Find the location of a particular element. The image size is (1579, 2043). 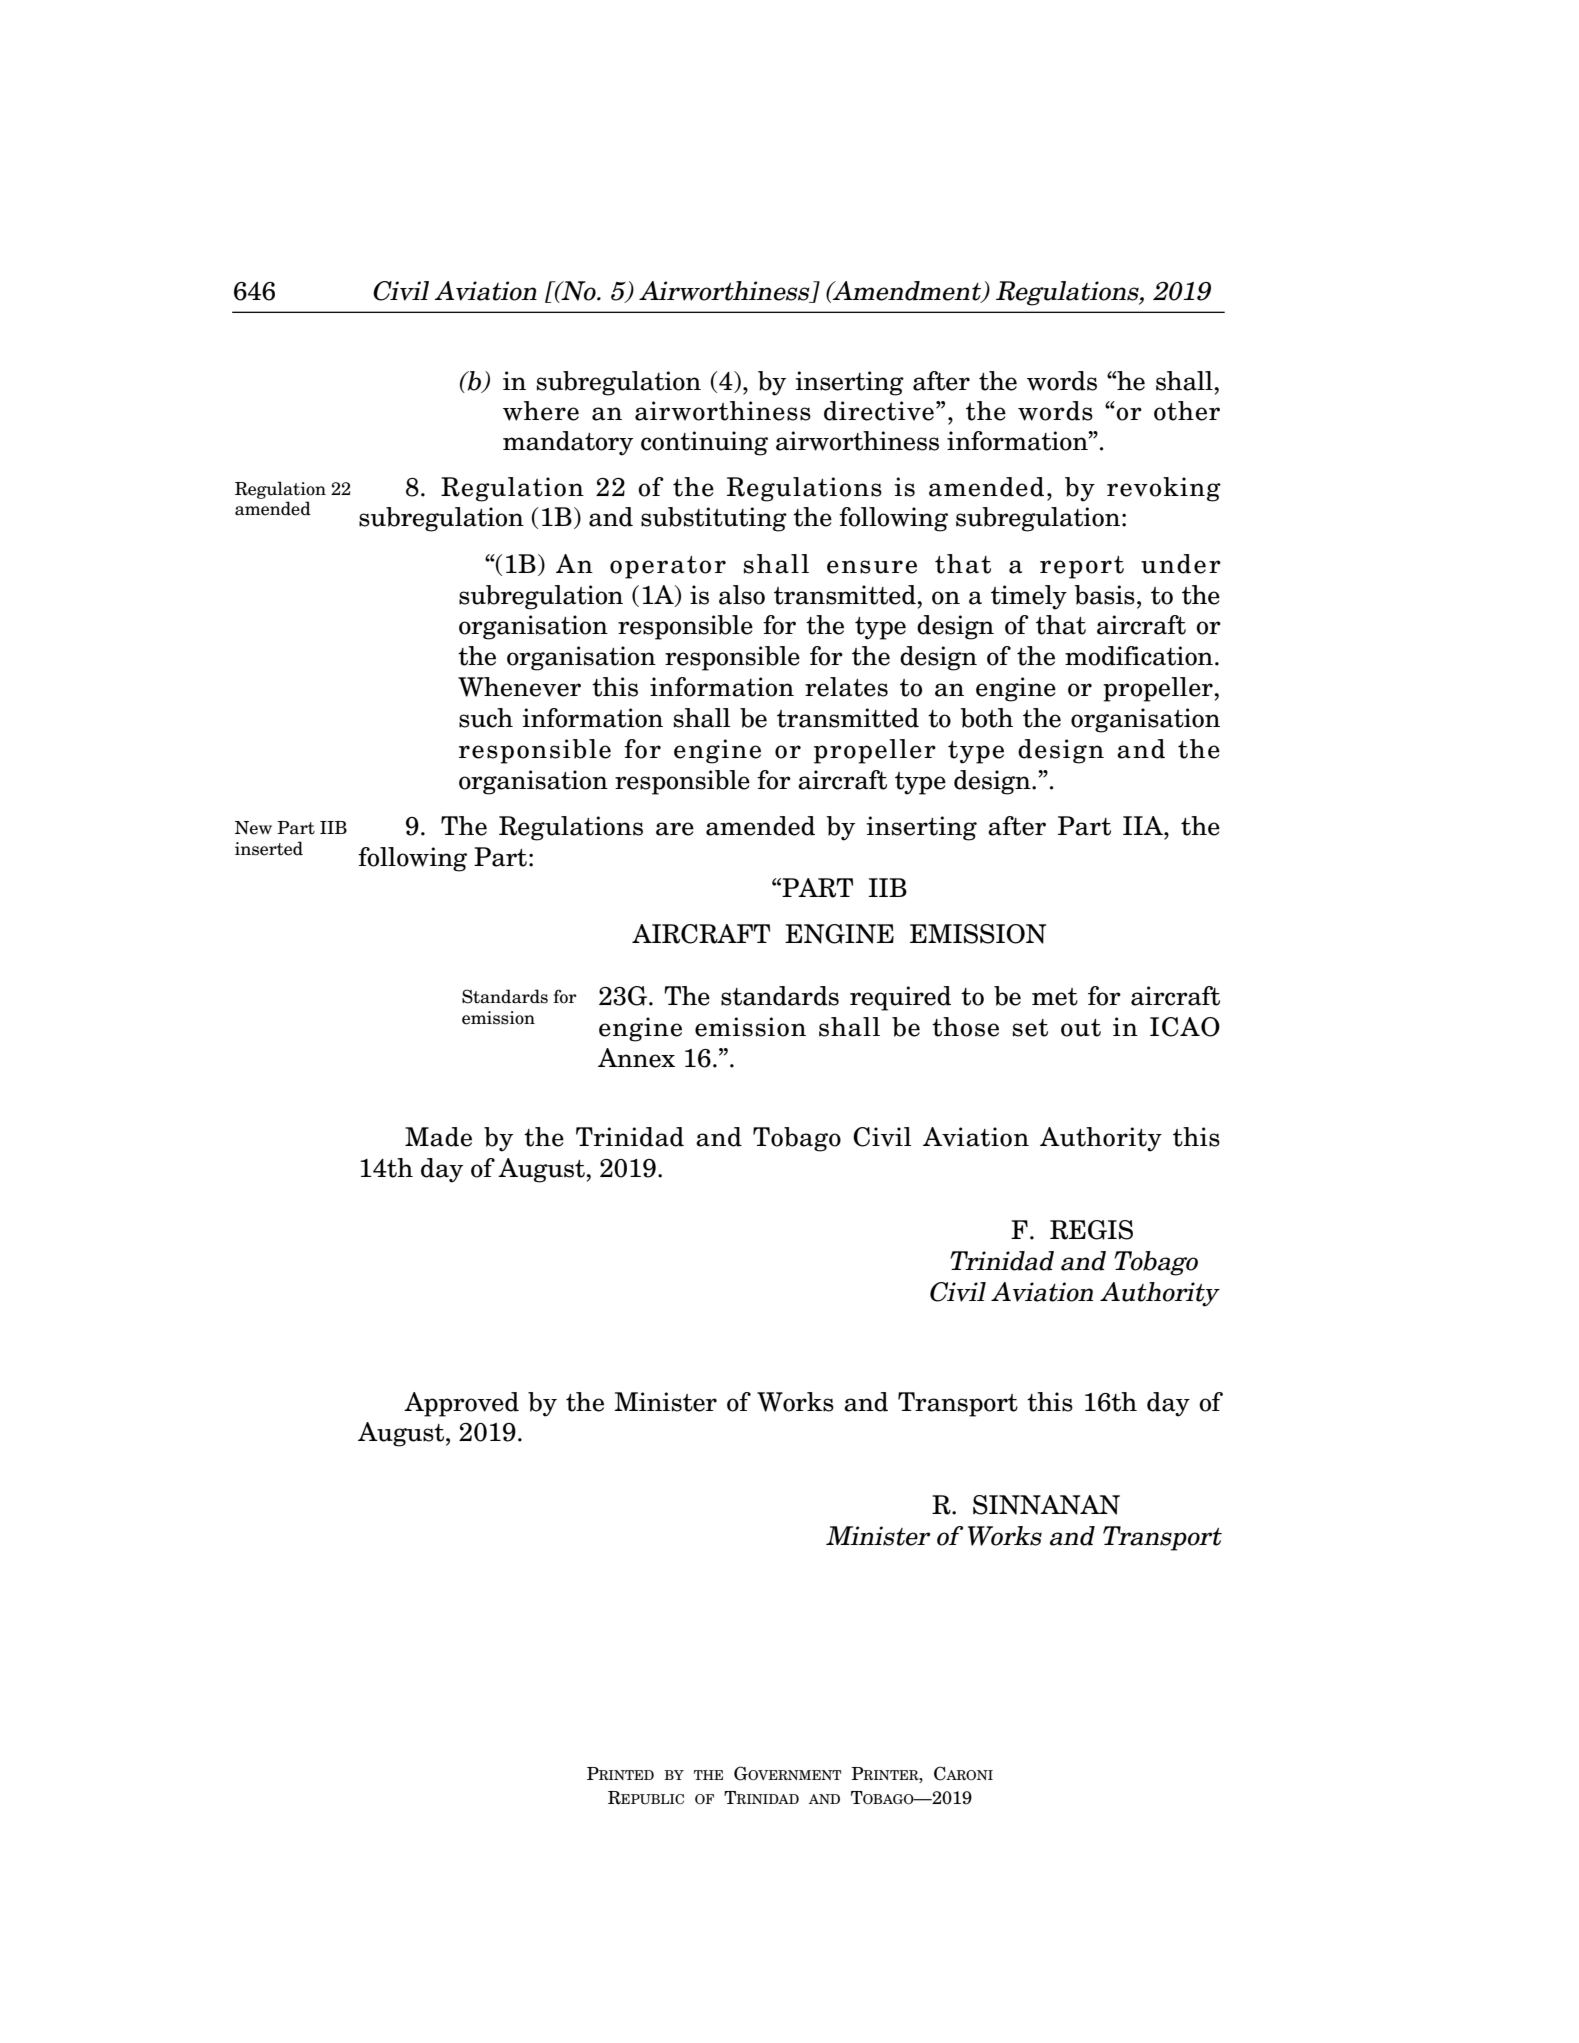

Approved is located at coordinates (461, 1404).
